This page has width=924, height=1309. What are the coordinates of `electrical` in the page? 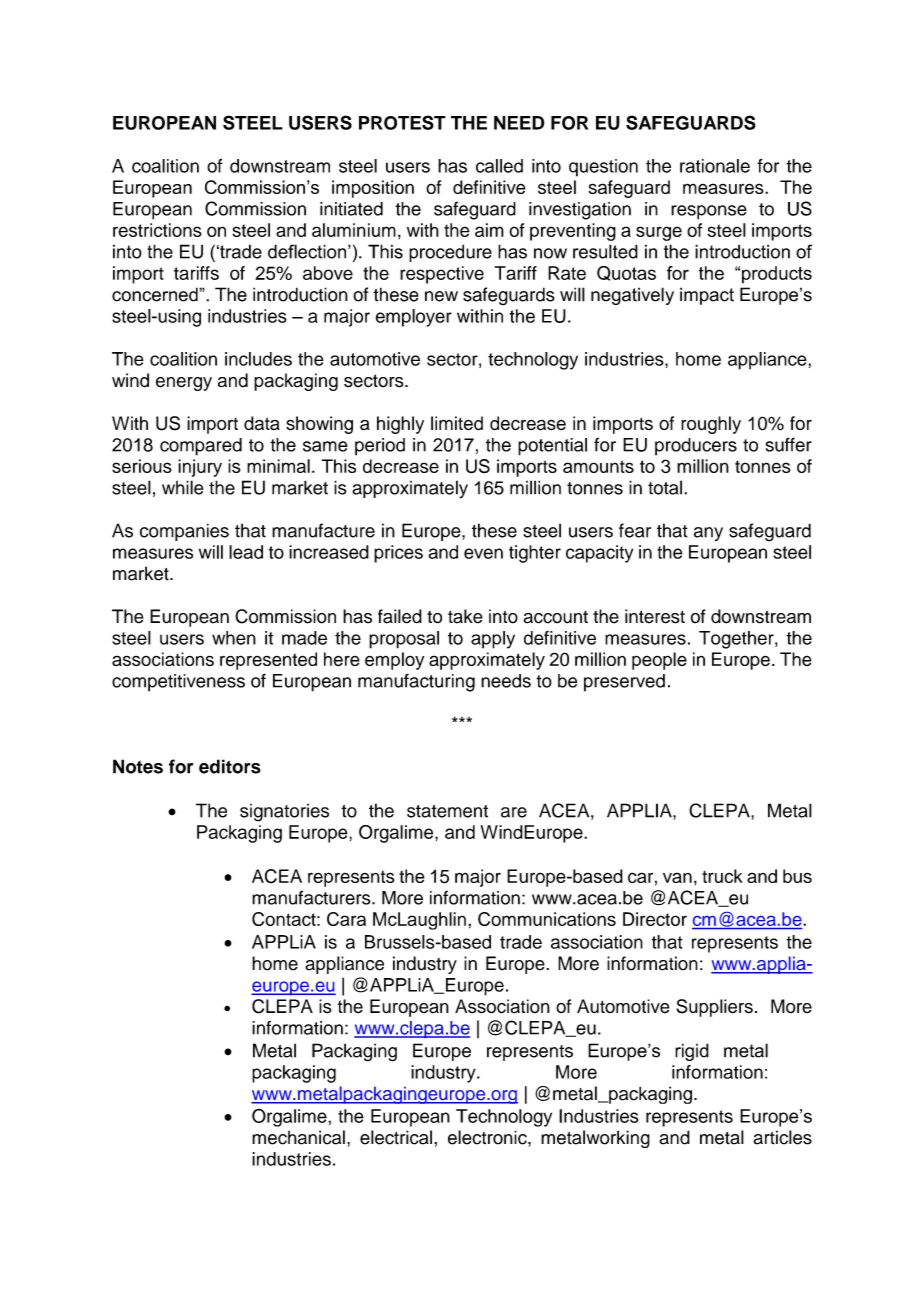 It's located at (396, 1137).
